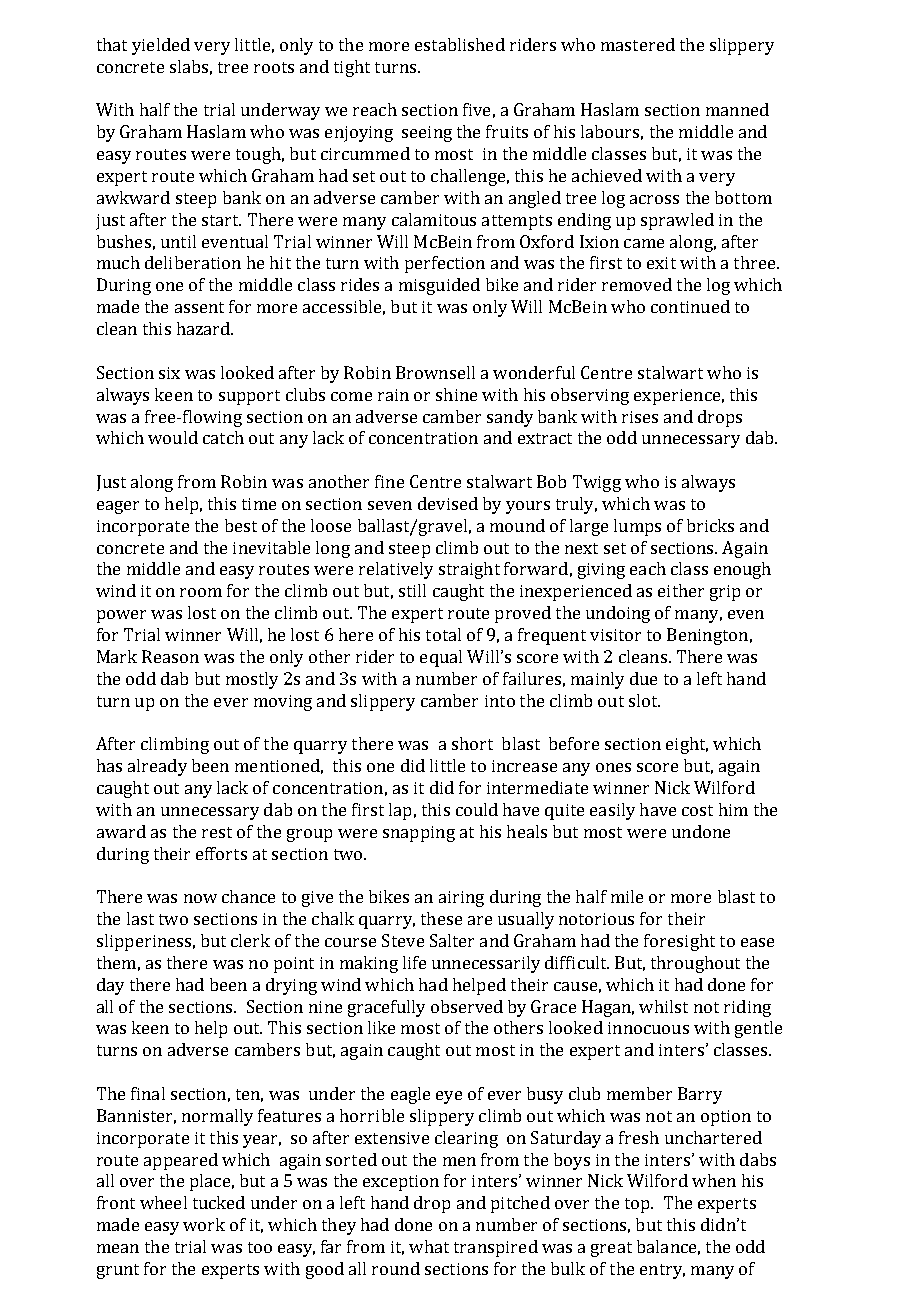  I want to click on top, so click(638, 1205).
